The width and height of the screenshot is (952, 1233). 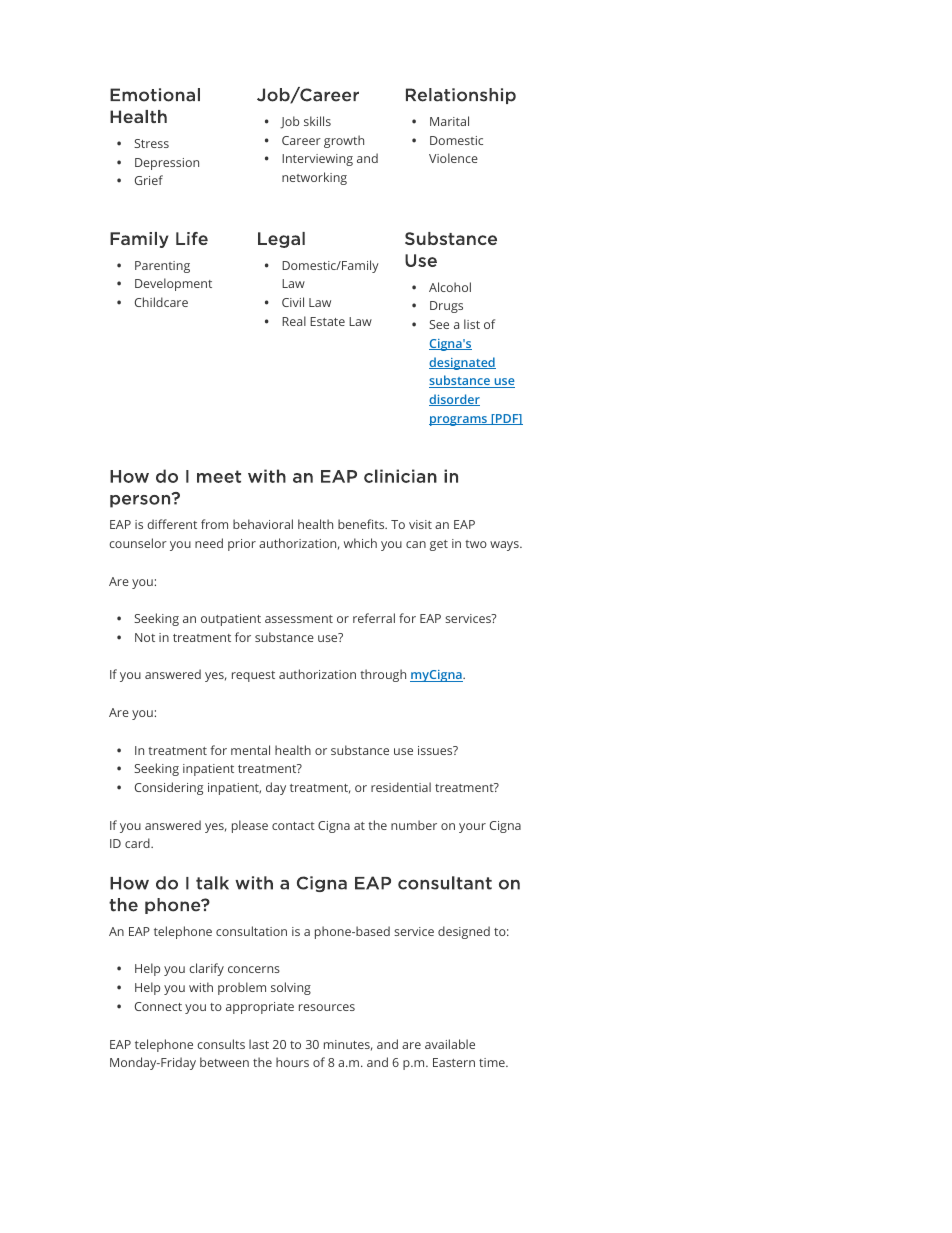 What do you see at coordinates (293, 826) in the screenshot?
I see `contact` at bounding box center [293, 826].
